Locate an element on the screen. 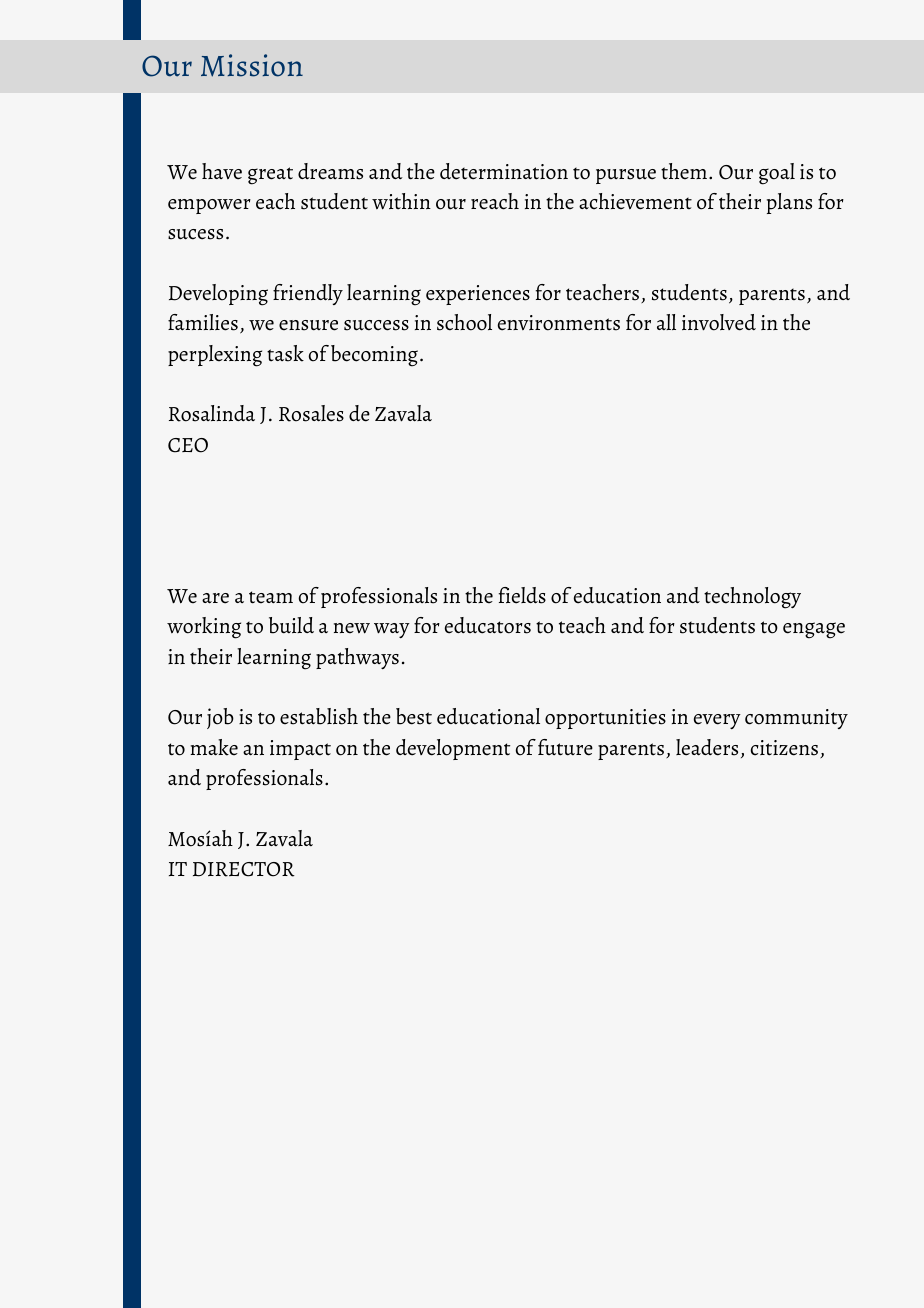 This screenshot has width=924, height=1308. build is located at coordinates (291, 625).
